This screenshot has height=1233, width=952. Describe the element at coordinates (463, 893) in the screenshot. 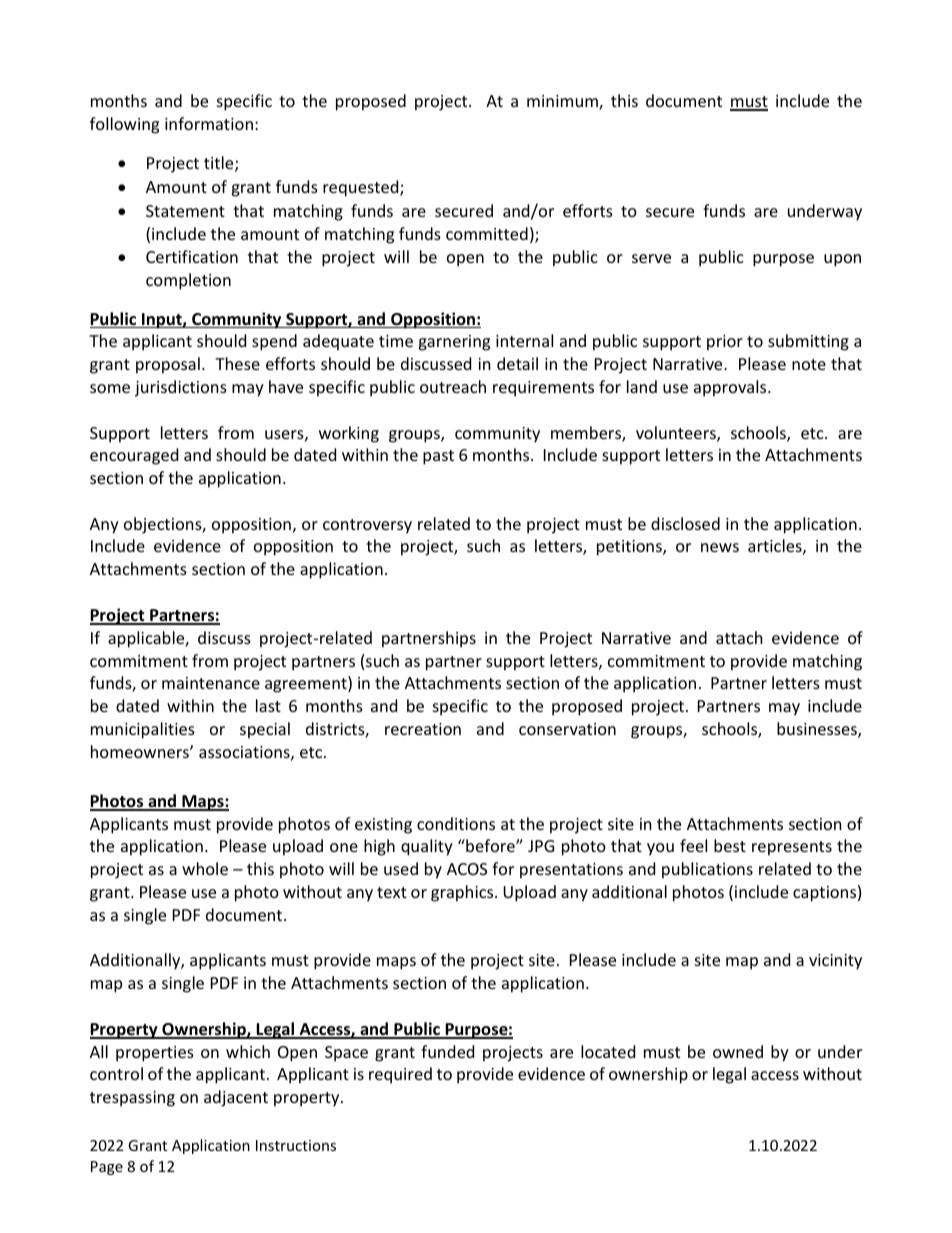

I see `graphics` at that location.
